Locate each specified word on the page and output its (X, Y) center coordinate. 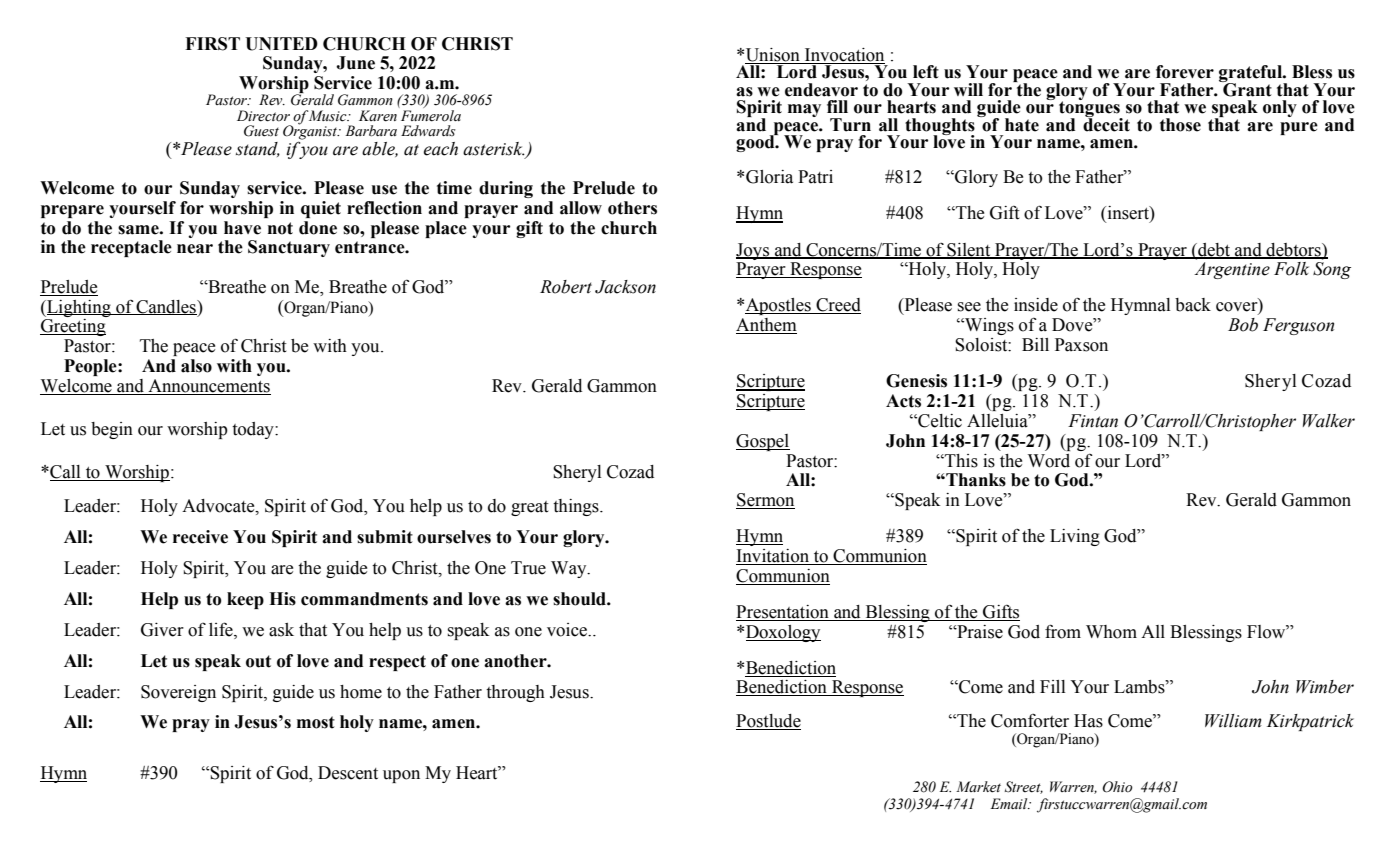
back (1193, 305)
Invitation (774, 557)
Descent (348, 773)
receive (200, 537)
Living (1075, 537)
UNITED (281, 44)
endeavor (821, 90)
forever (1185, 72)
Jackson (625, 287)
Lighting (79, 308)
